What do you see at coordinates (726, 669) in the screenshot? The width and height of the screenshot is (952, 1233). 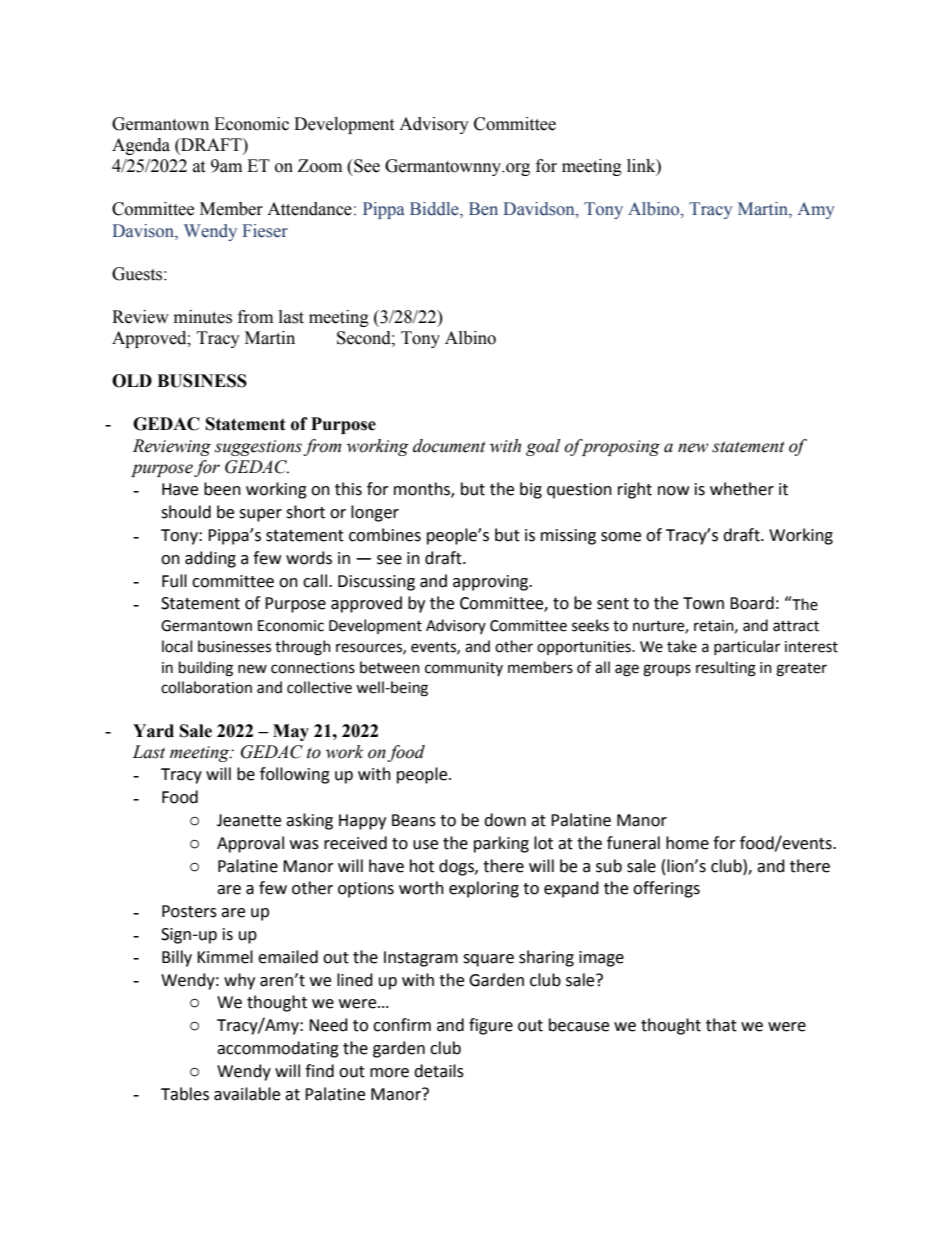 I see `resulting` at bounding box center [726, 669].
